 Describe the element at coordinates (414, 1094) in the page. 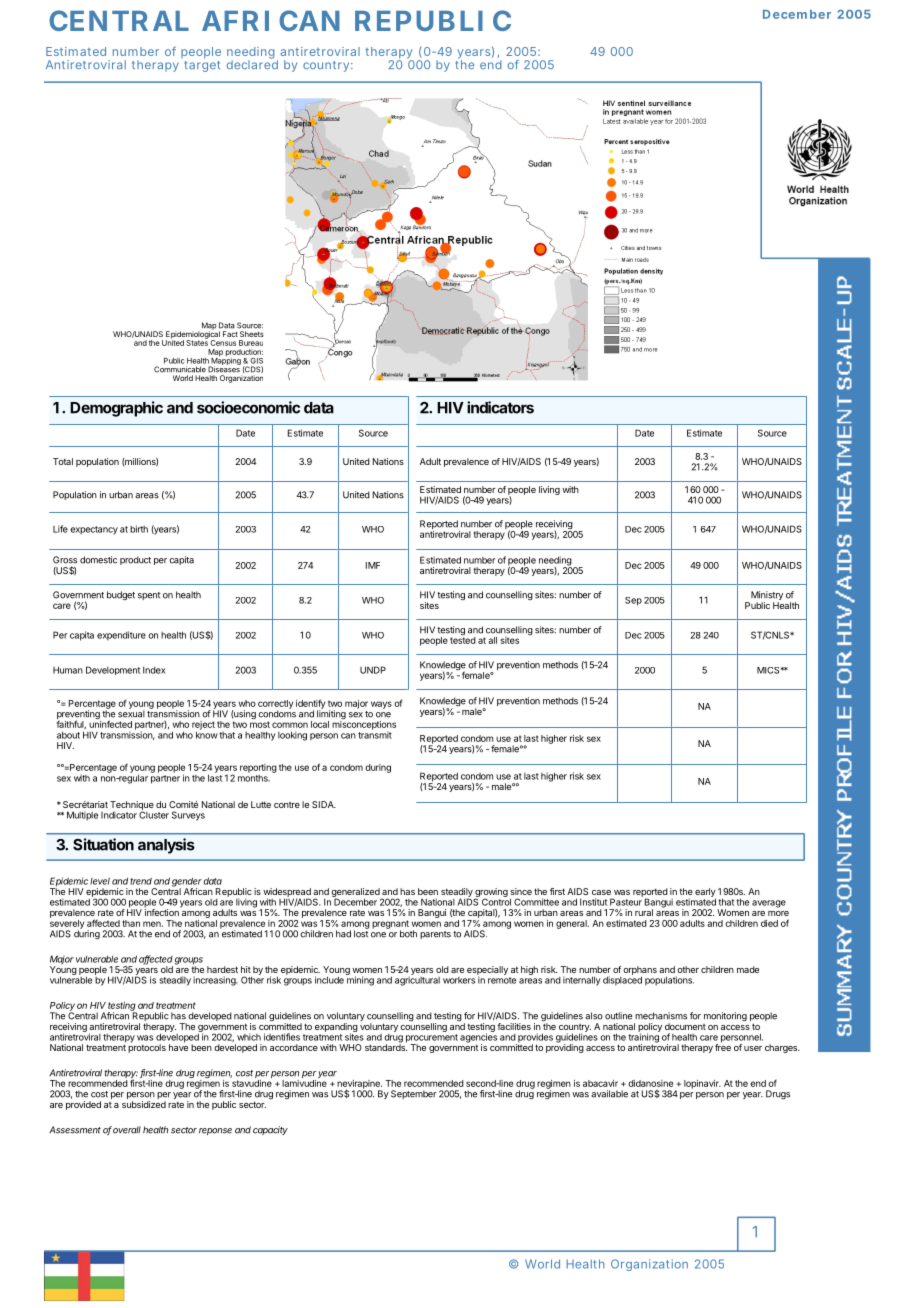

I see `September` at that location.
